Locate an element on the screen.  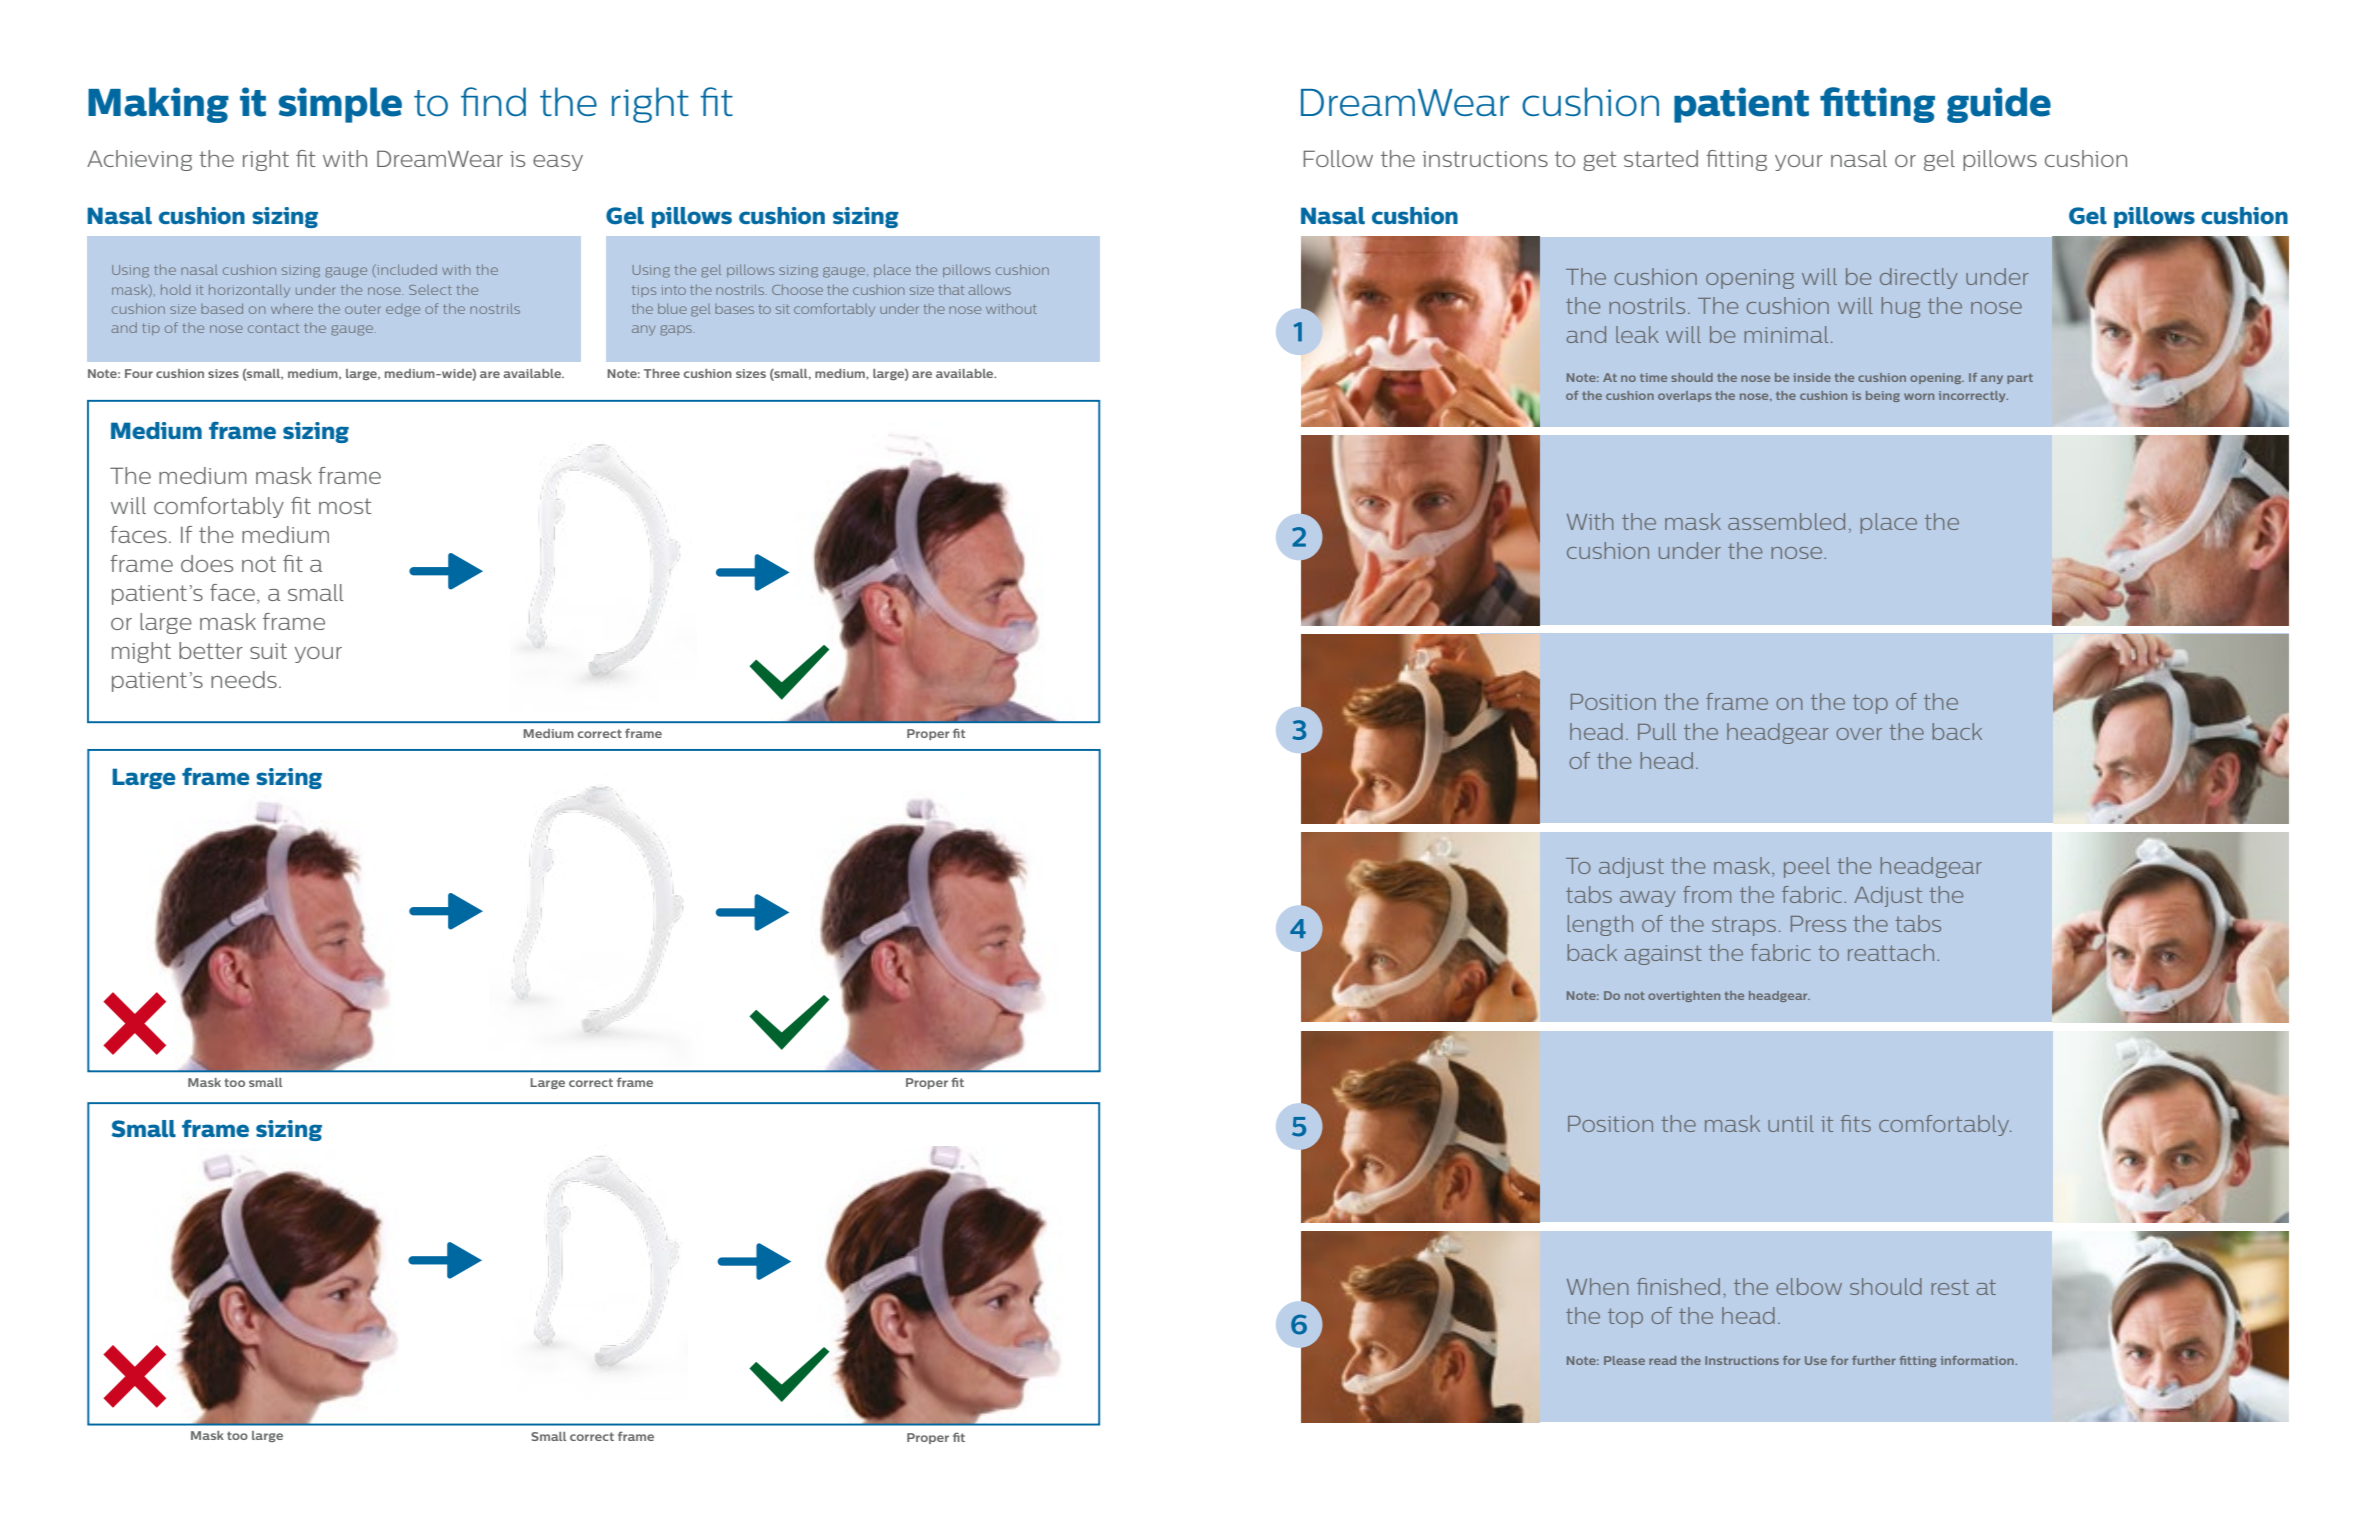
Follow is located at coordinates (1338, 158).
